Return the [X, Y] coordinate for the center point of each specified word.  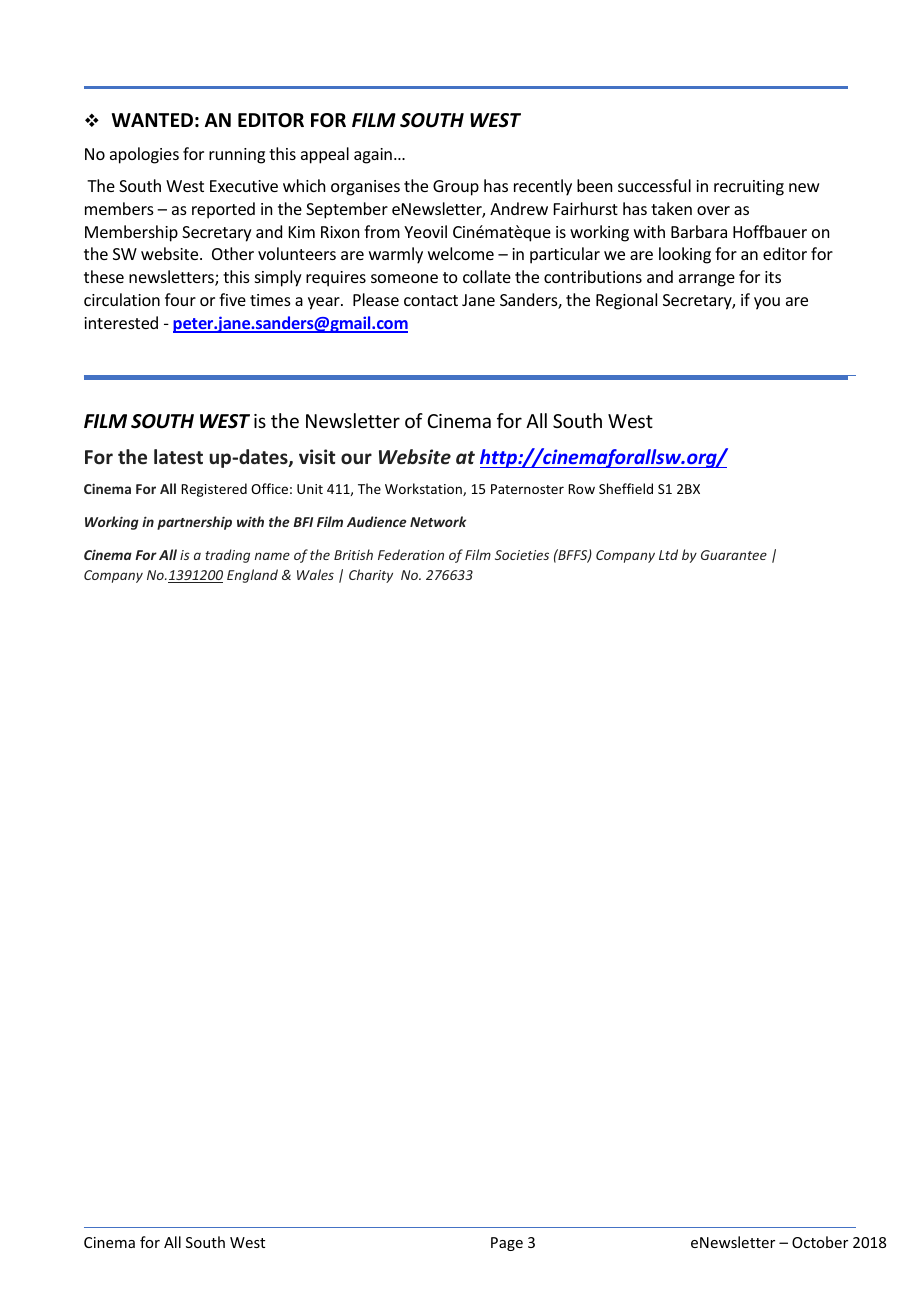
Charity [371, 576]
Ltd [668, 554]
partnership [194, 523]
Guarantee [734, 555]
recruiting [749, 188]
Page [507, 1244]
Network [438, 521]
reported [223, 210]
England [252, 576]
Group [456, 188]
